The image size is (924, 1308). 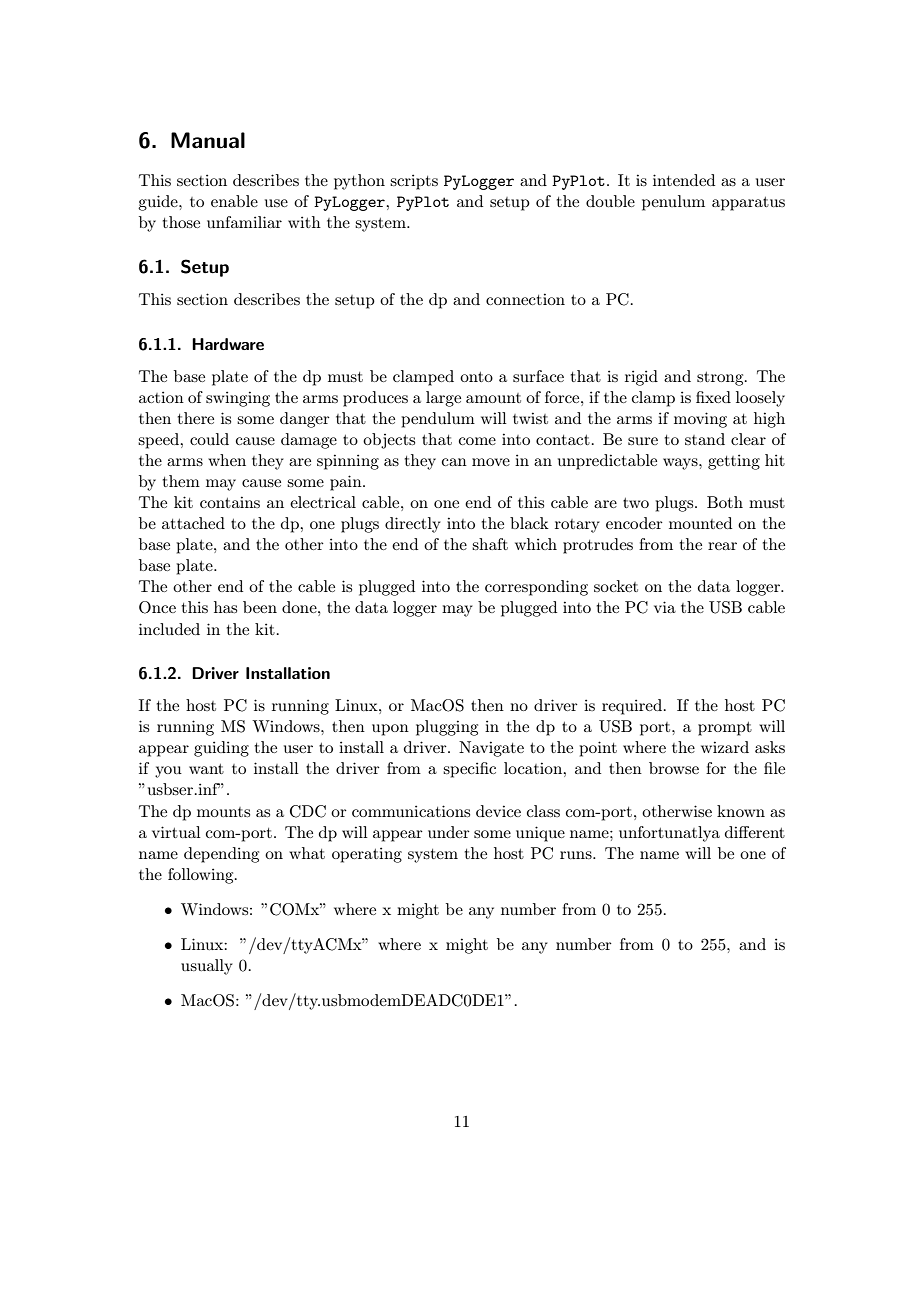 I want to click on intended, so click(x=684, y=180).
